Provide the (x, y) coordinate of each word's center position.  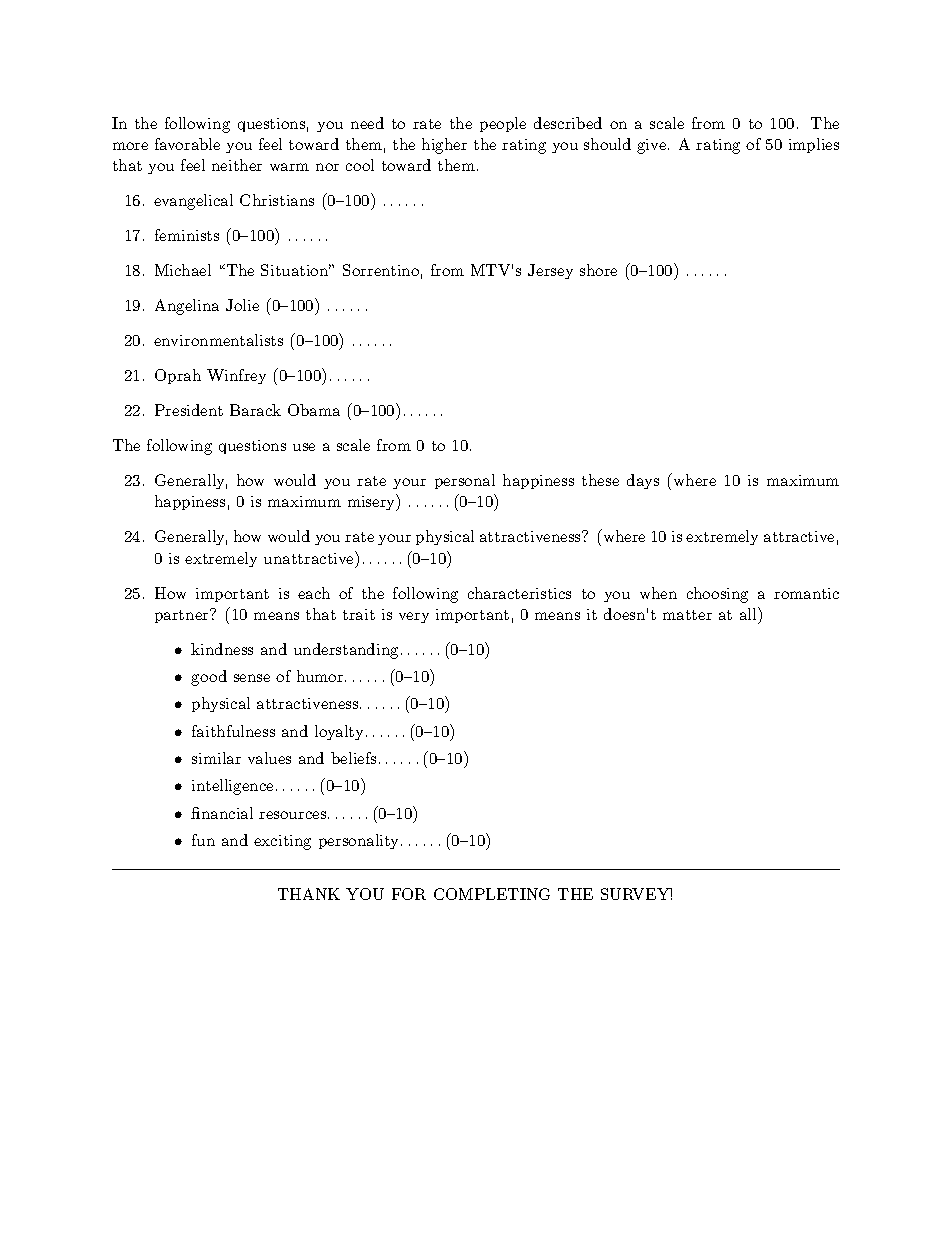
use (304, 447)
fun (203, 840)
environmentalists (218, 340)
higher (444, 146)
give (651, 146)
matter (687, 615)
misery (373, 502)
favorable (187, 144)
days (643, 481)
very (414, 617)
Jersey (550, 271)
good (209, 678)
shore (598, 270)
